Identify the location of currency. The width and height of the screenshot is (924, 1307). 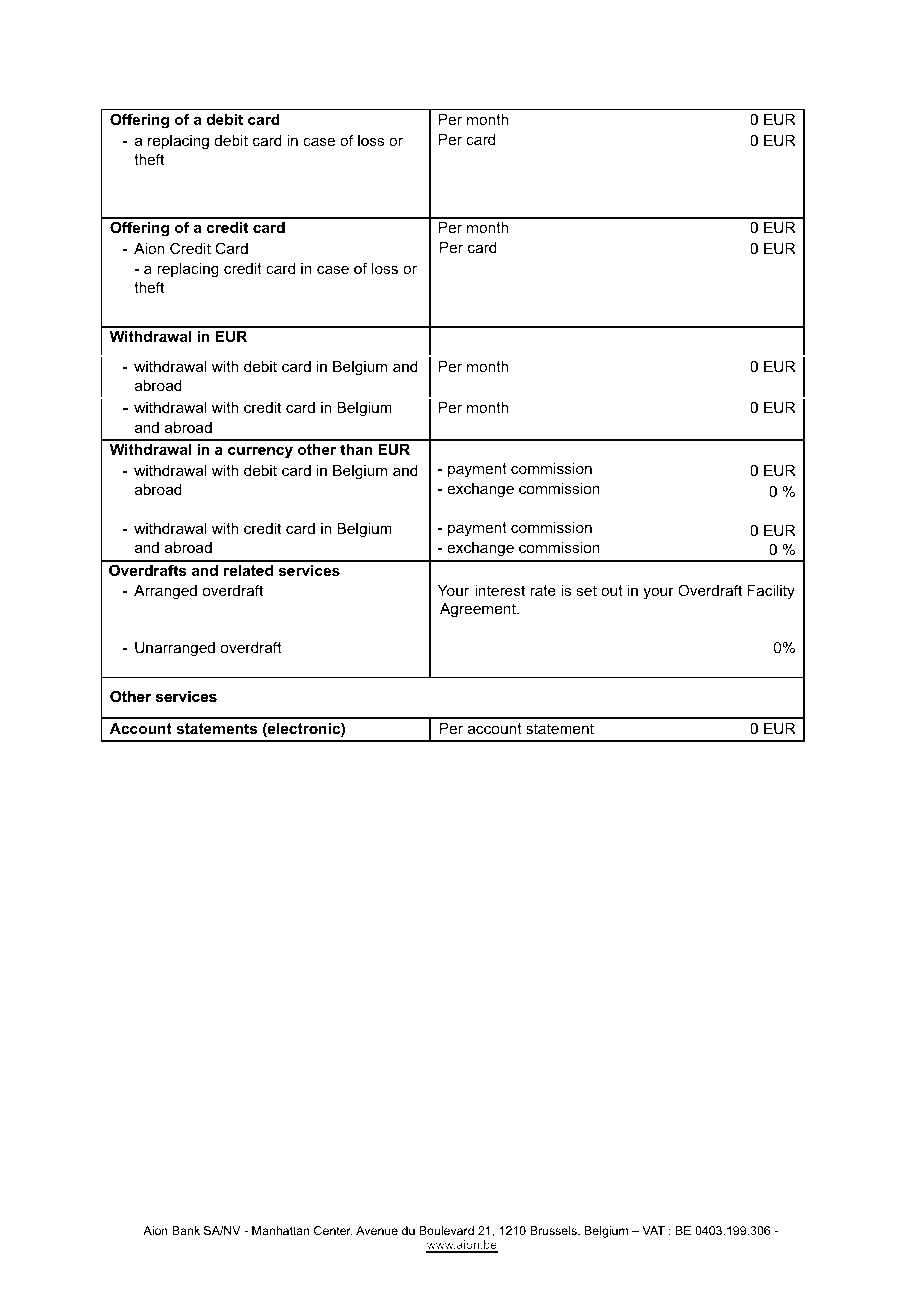
(260, 452).
